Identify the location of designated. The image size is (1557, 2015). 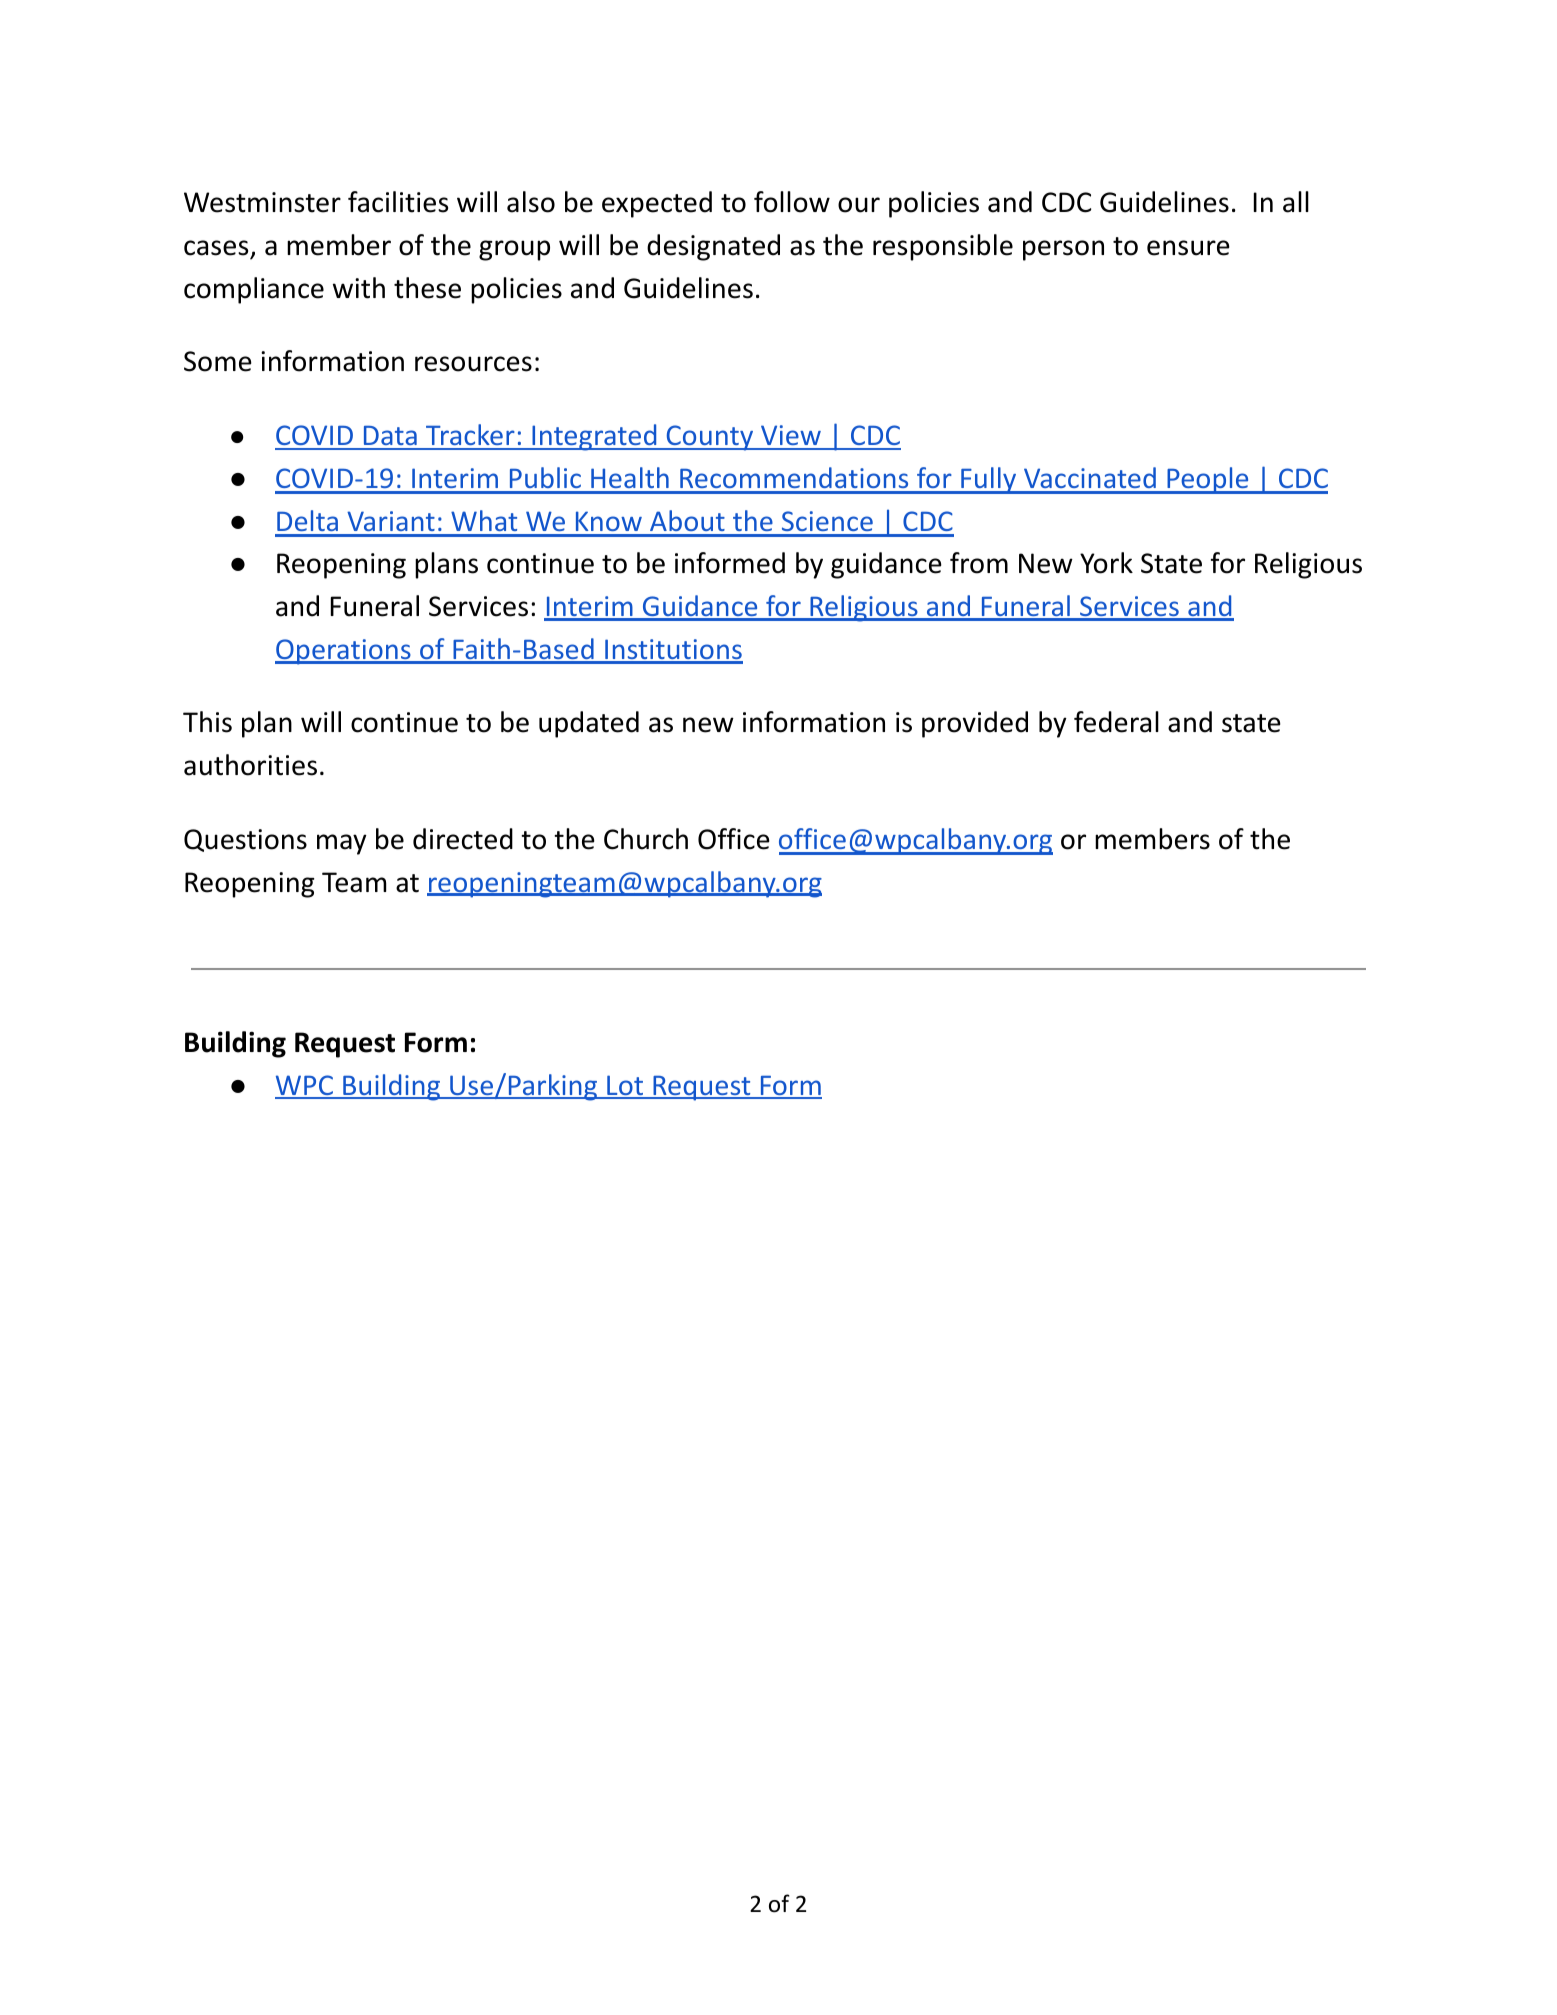
(713, 247).
